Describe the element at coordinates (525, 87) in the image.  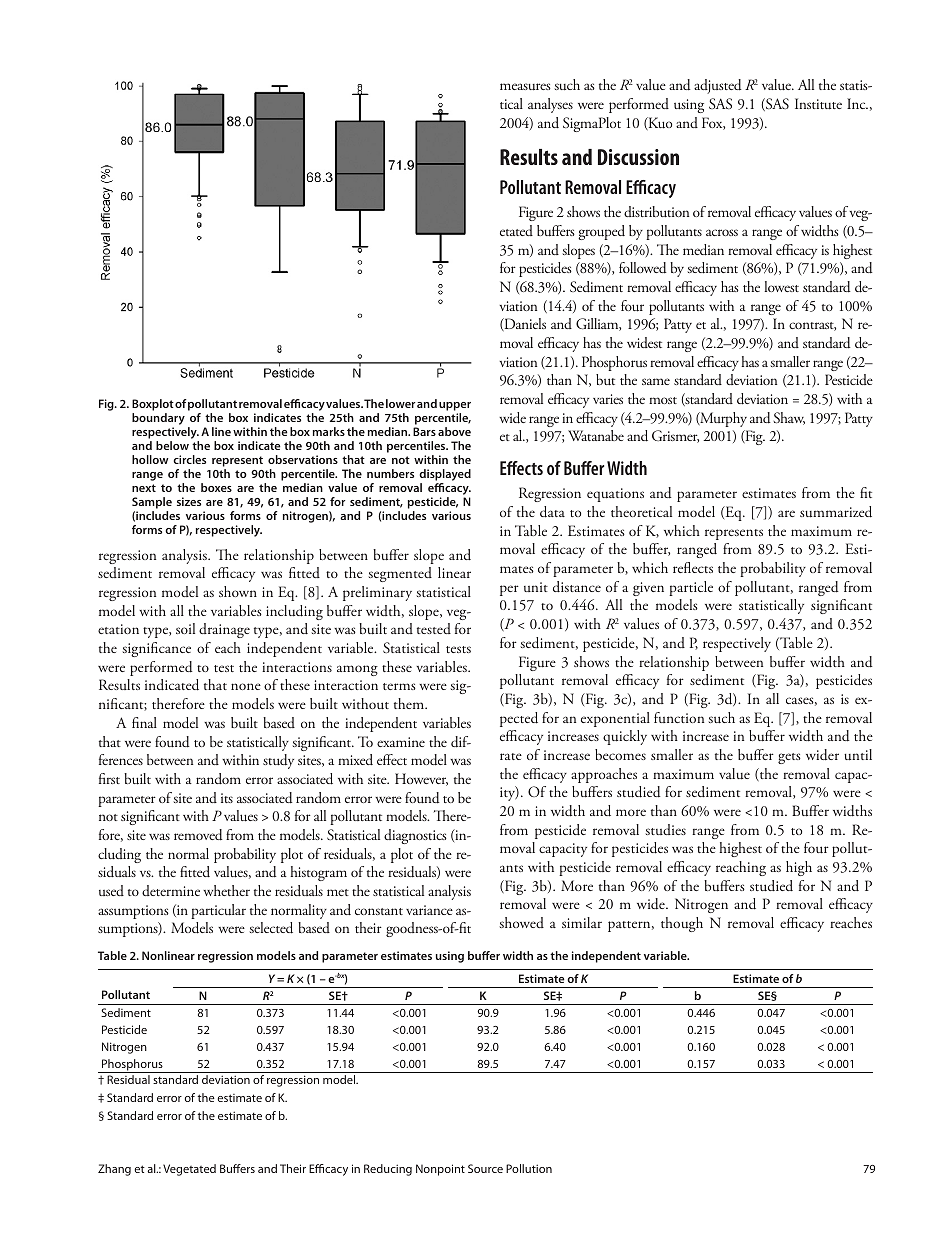
I see `measures` at that location.
